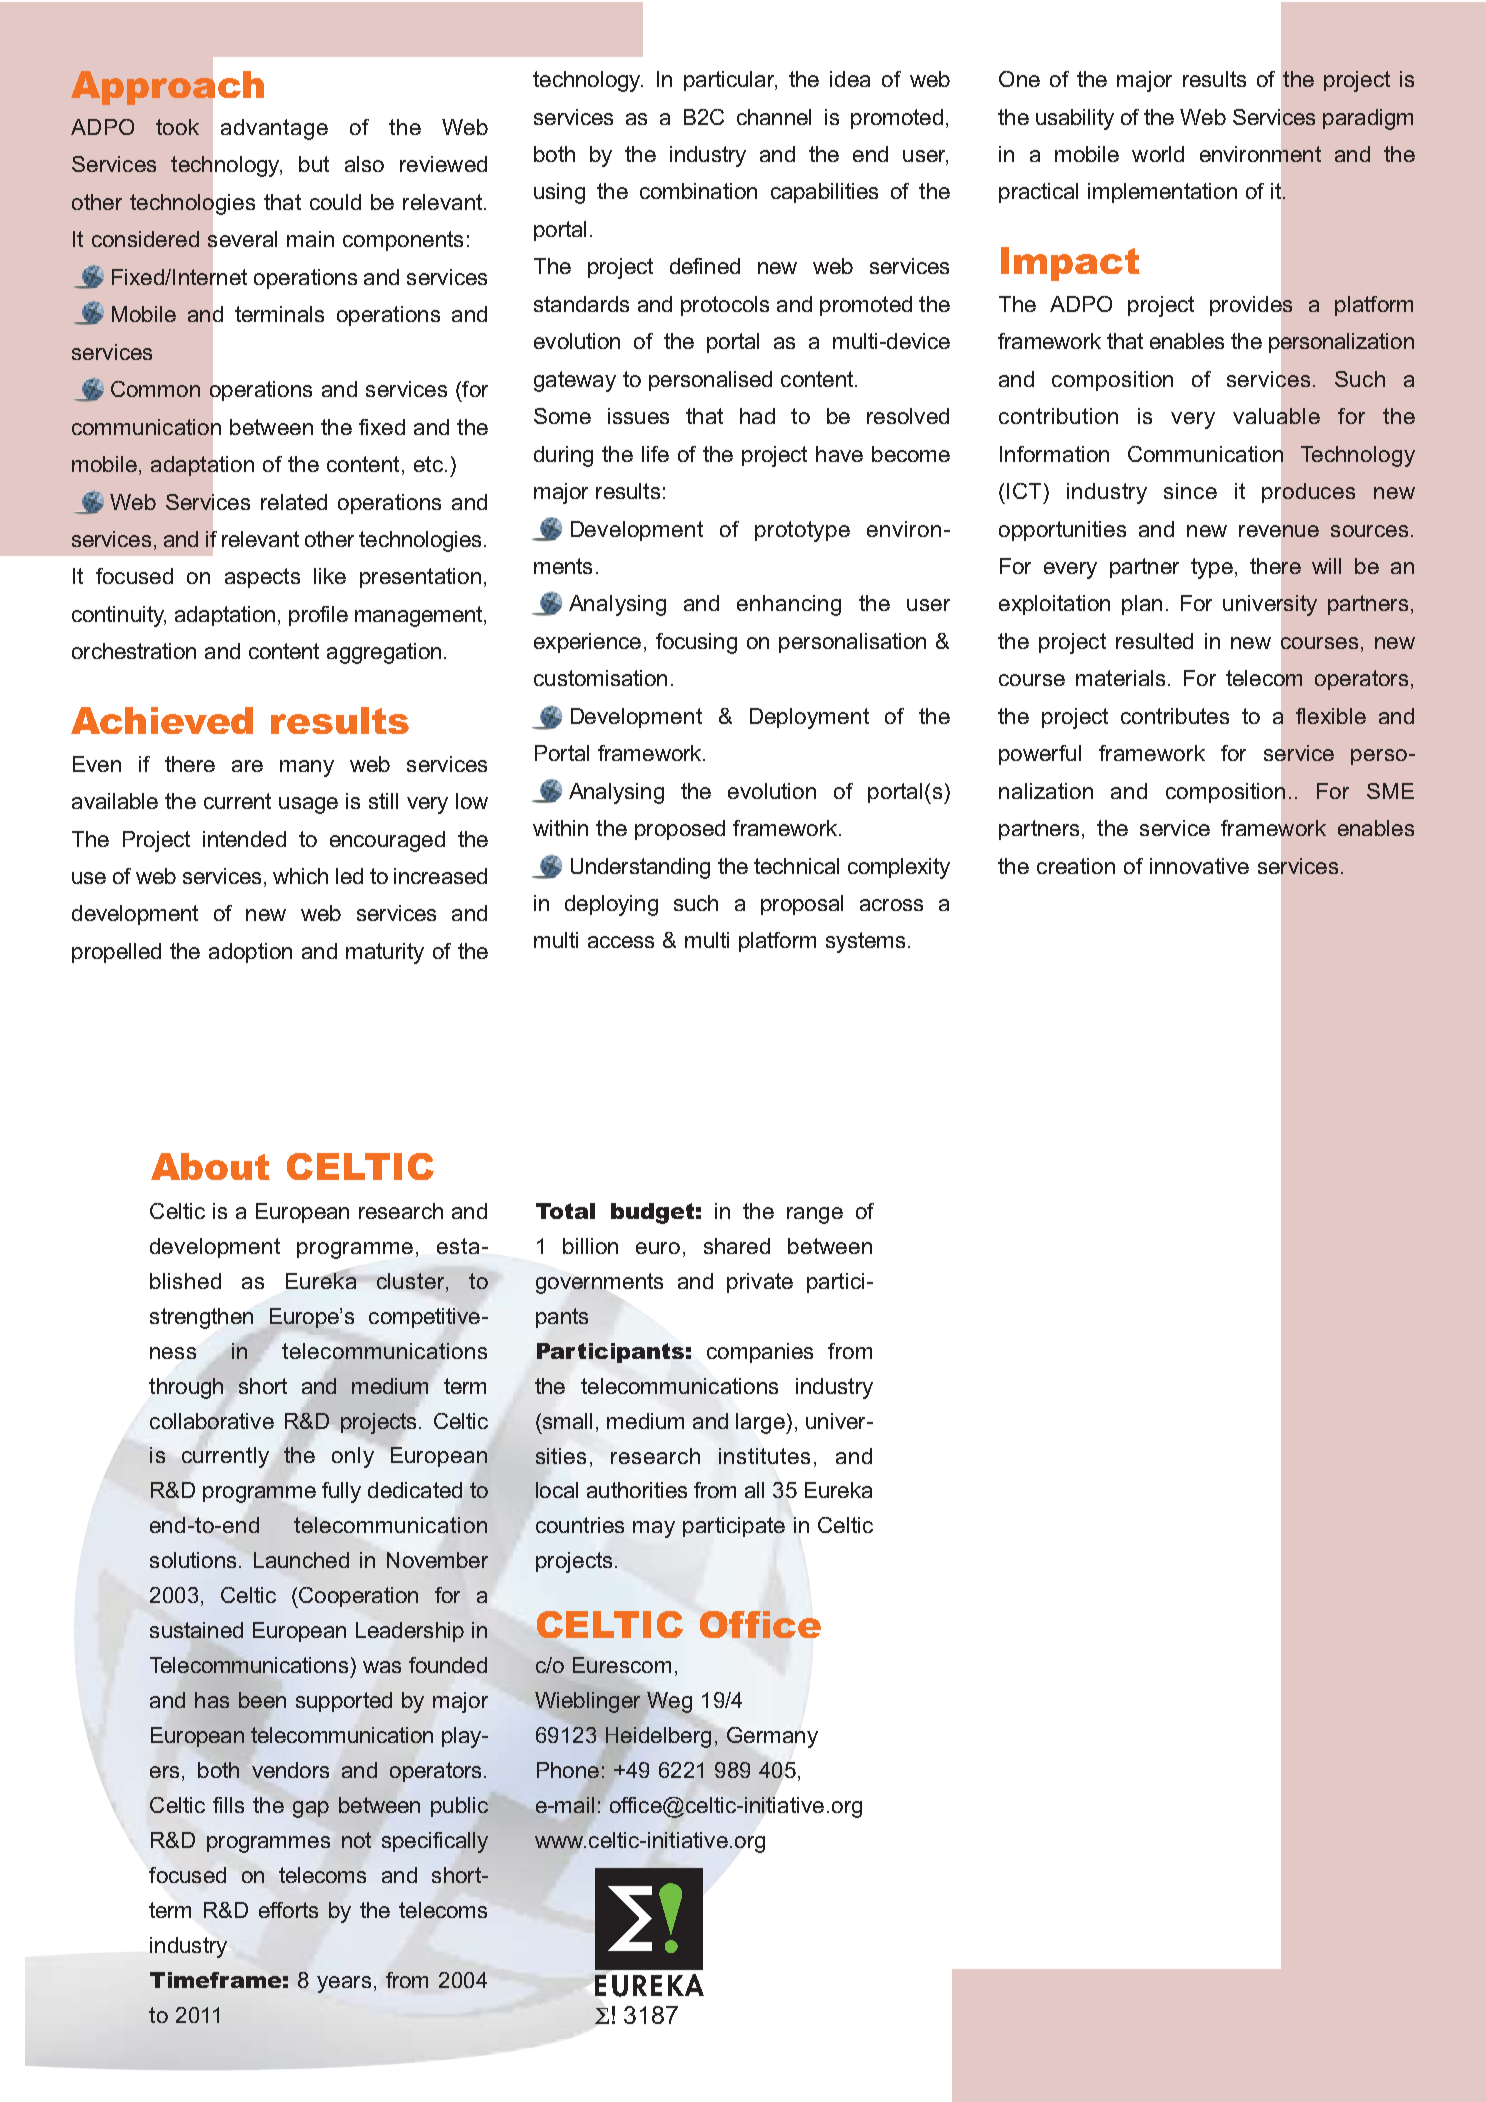  What do you see at coordinates (654, 1529) in the page?
I see `may` at bounding box center [654, 1529].
